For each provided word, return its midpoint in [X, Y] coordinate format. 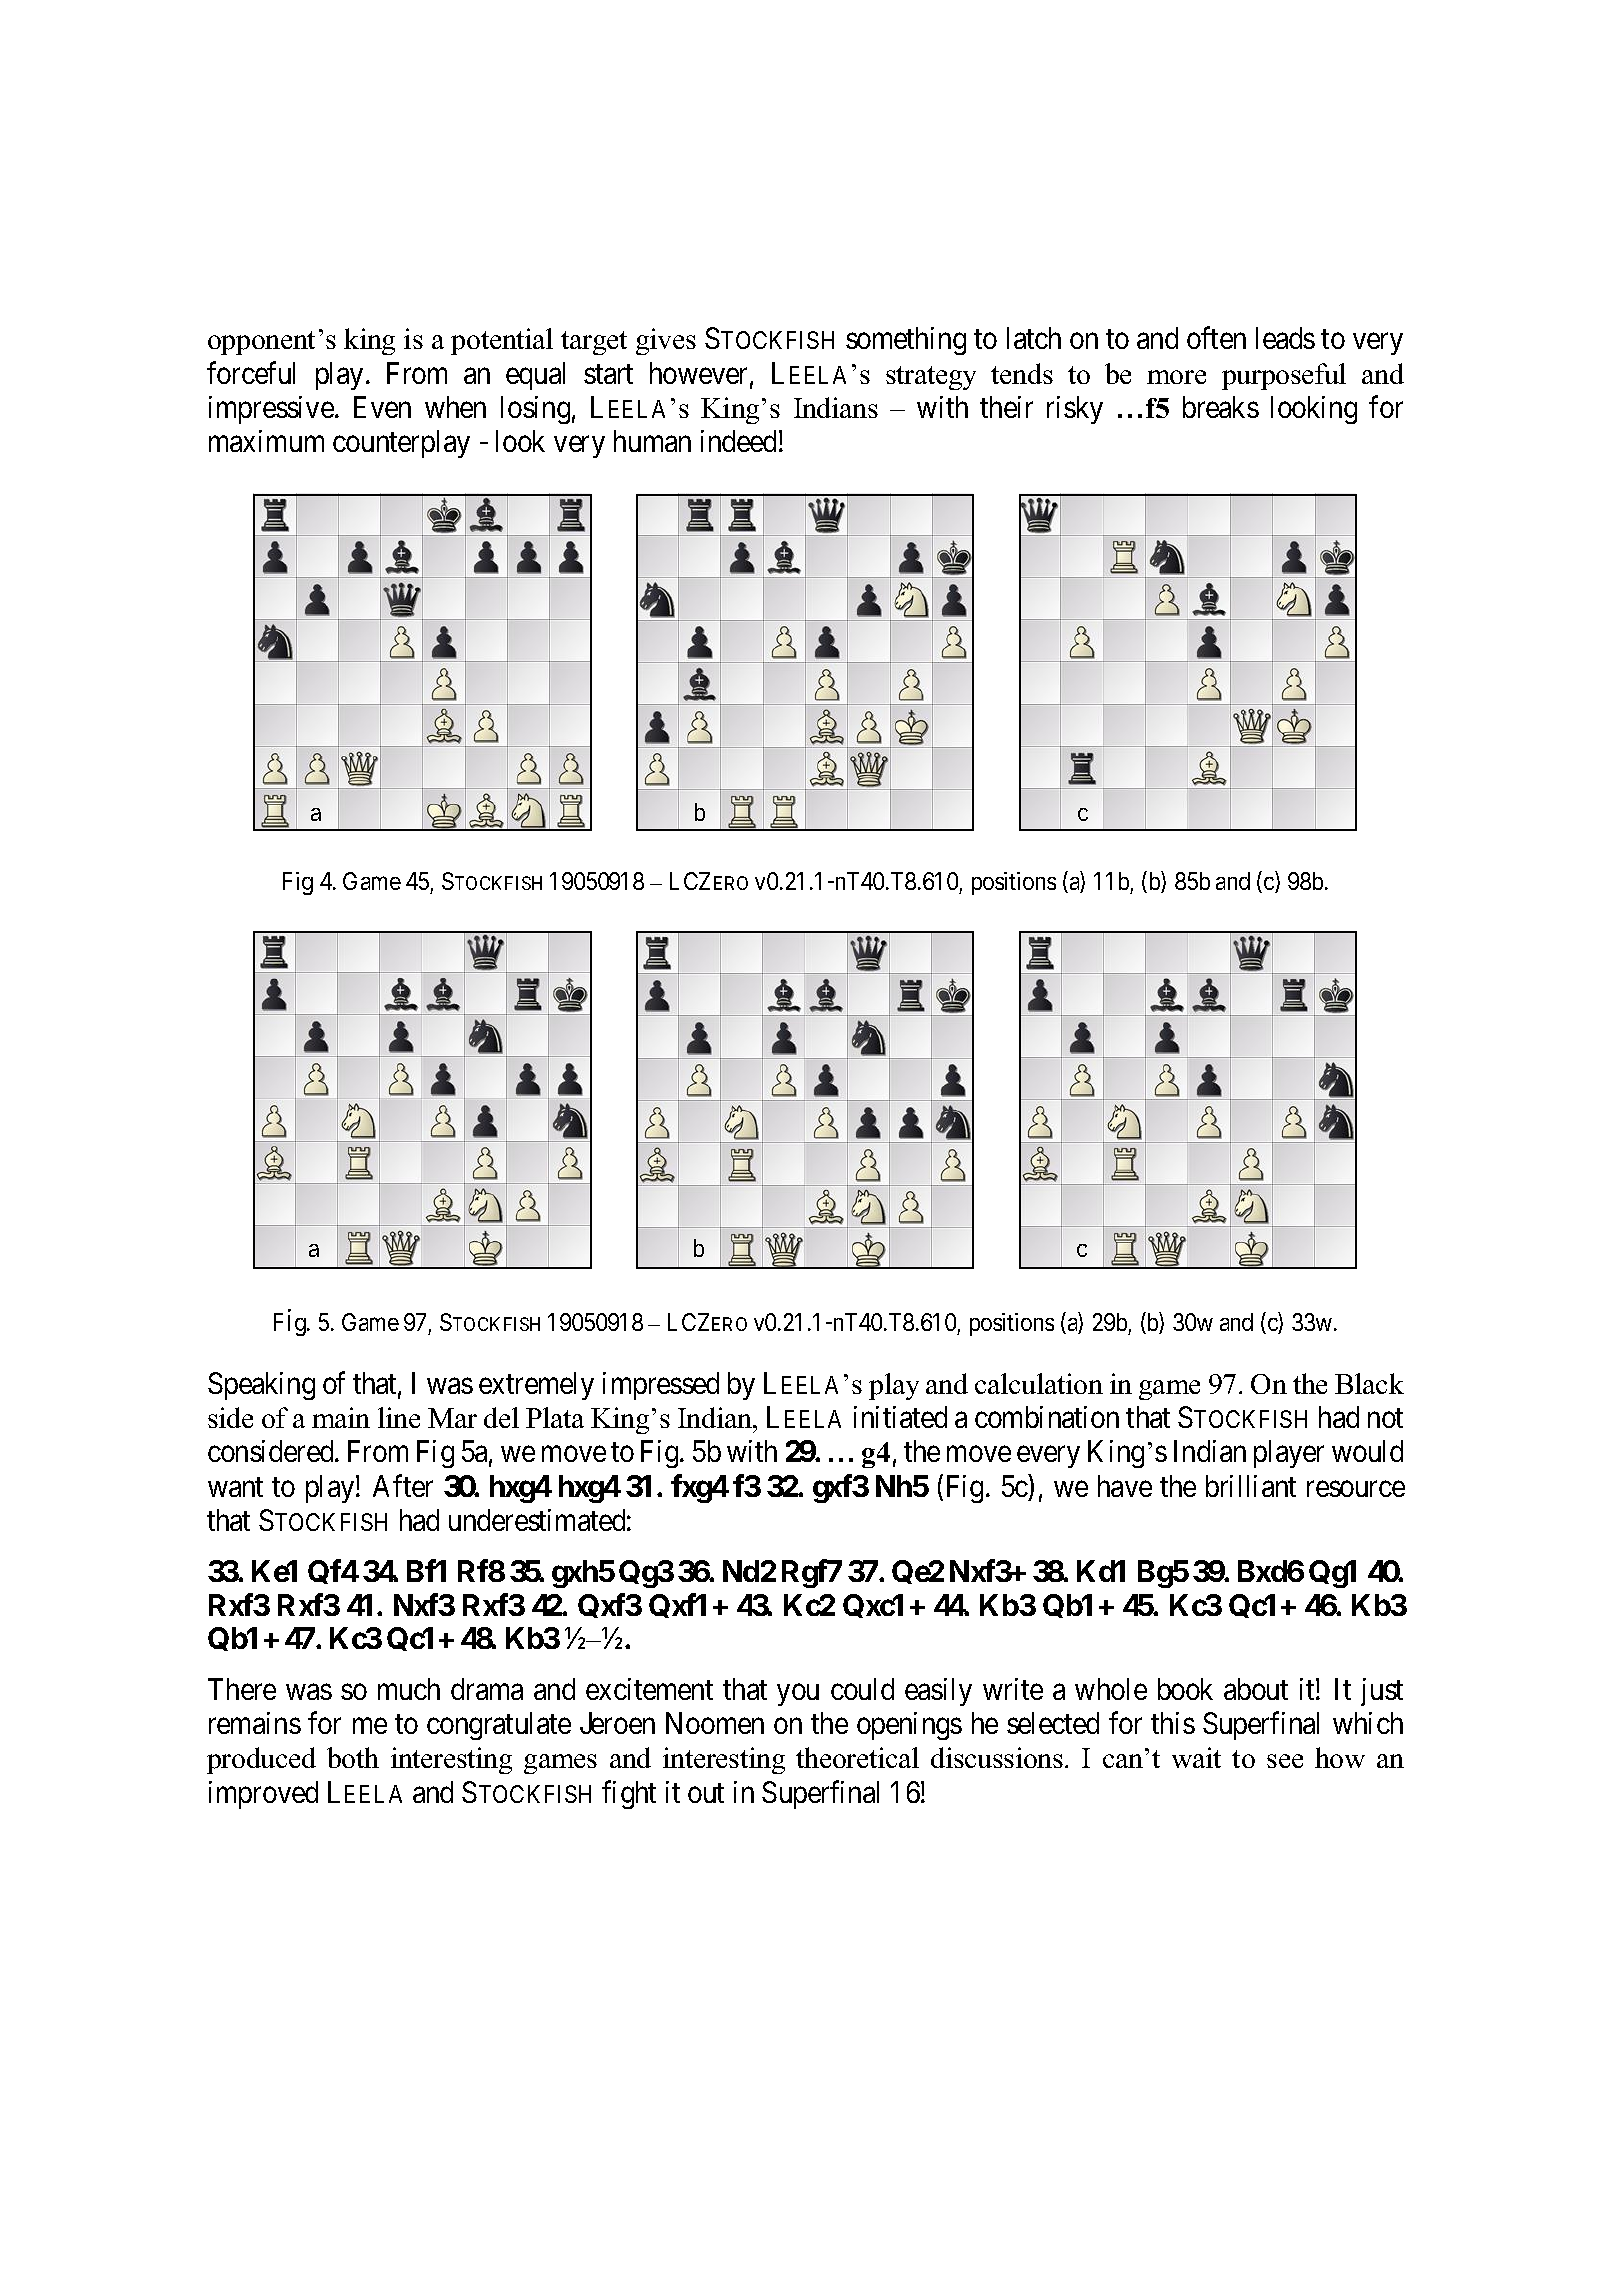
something [906, 341]
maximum [266, 441]
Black [1369, 1383]
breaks [1221, 407]
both [353, 1757]
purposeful [1284, 376]
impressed [661, 1386]
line [399, 1417]
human [652, 441]
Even [382, 407]
